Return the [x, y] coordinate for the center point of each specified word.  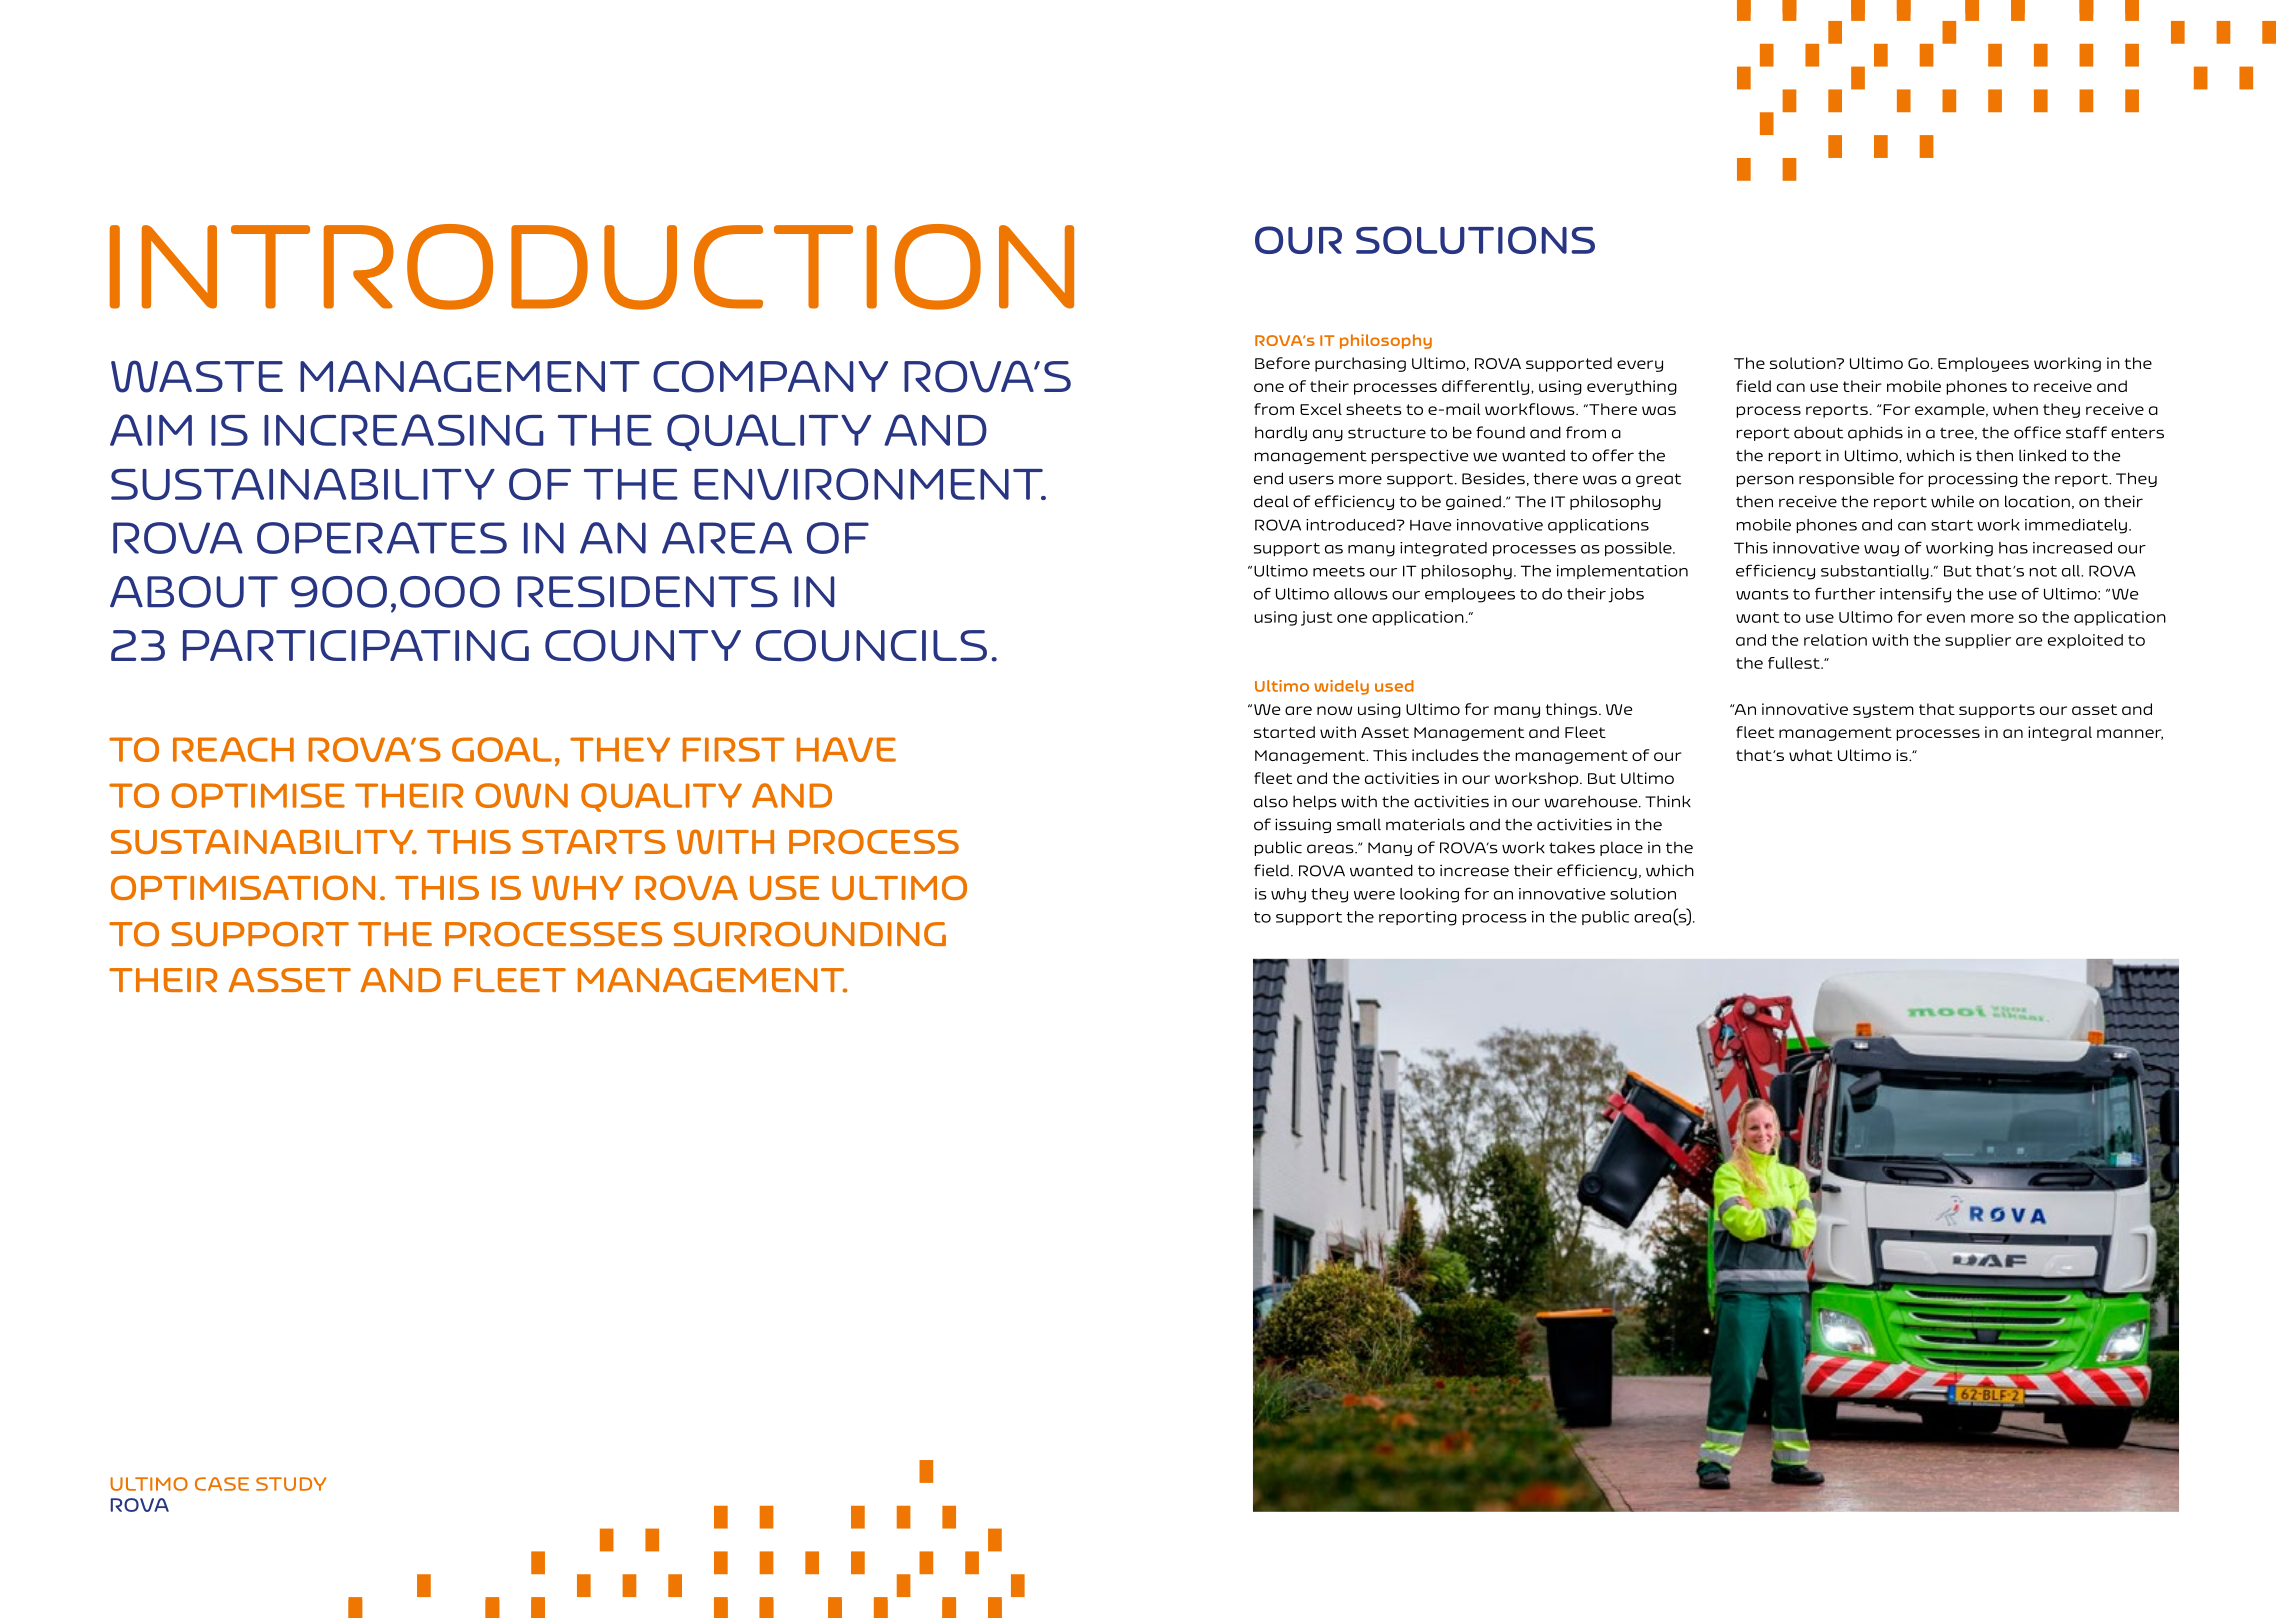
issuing [1303, 825]
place [1621, 848]
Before [1282, 363]
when [2015, 409]
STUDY [291, 1484]
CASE [222, 1484]
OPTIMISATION [243, 887]
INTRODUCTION [592, 267]
